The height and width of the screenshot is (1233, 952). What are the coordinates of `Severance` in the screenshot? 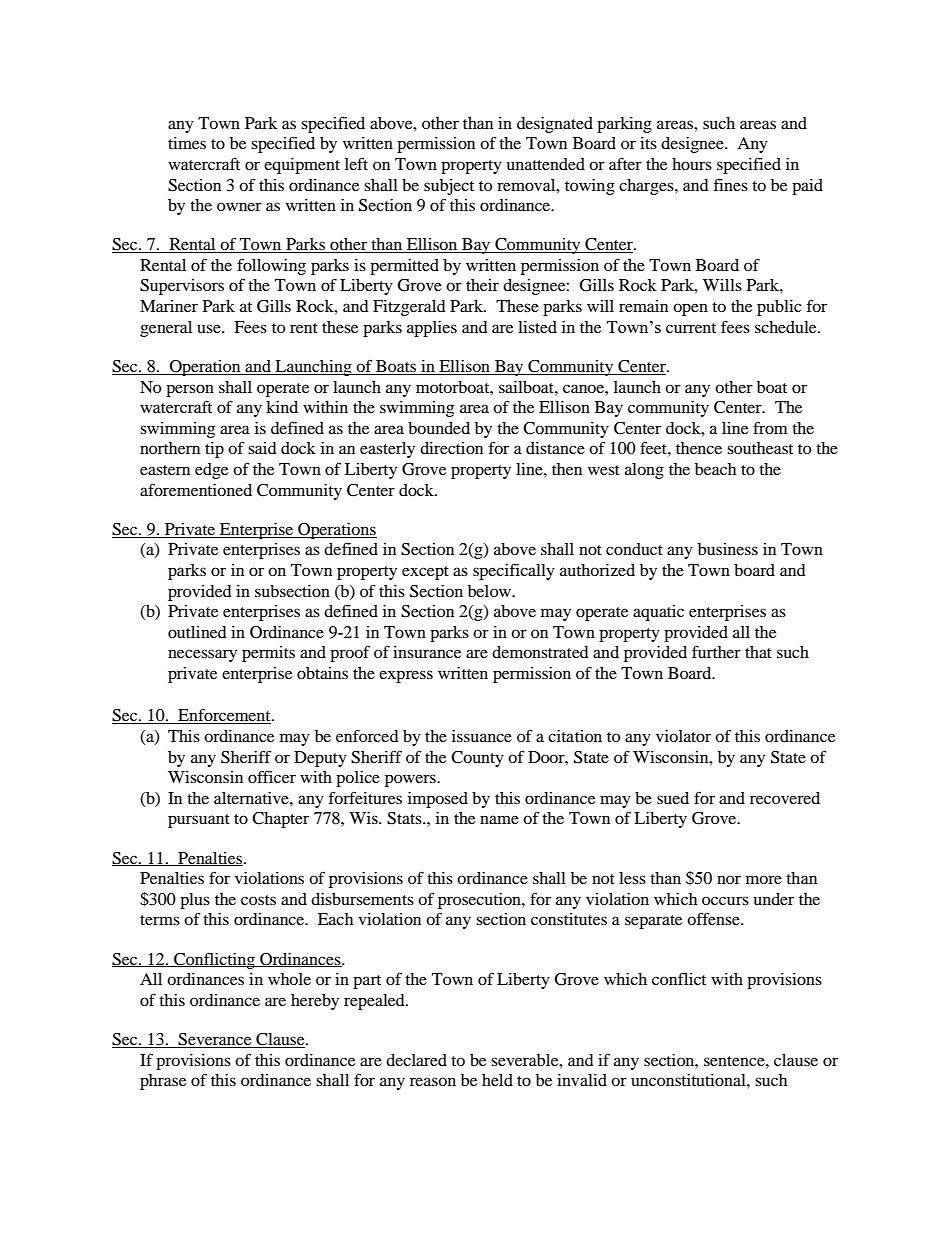 It's located at (215, 1040).
